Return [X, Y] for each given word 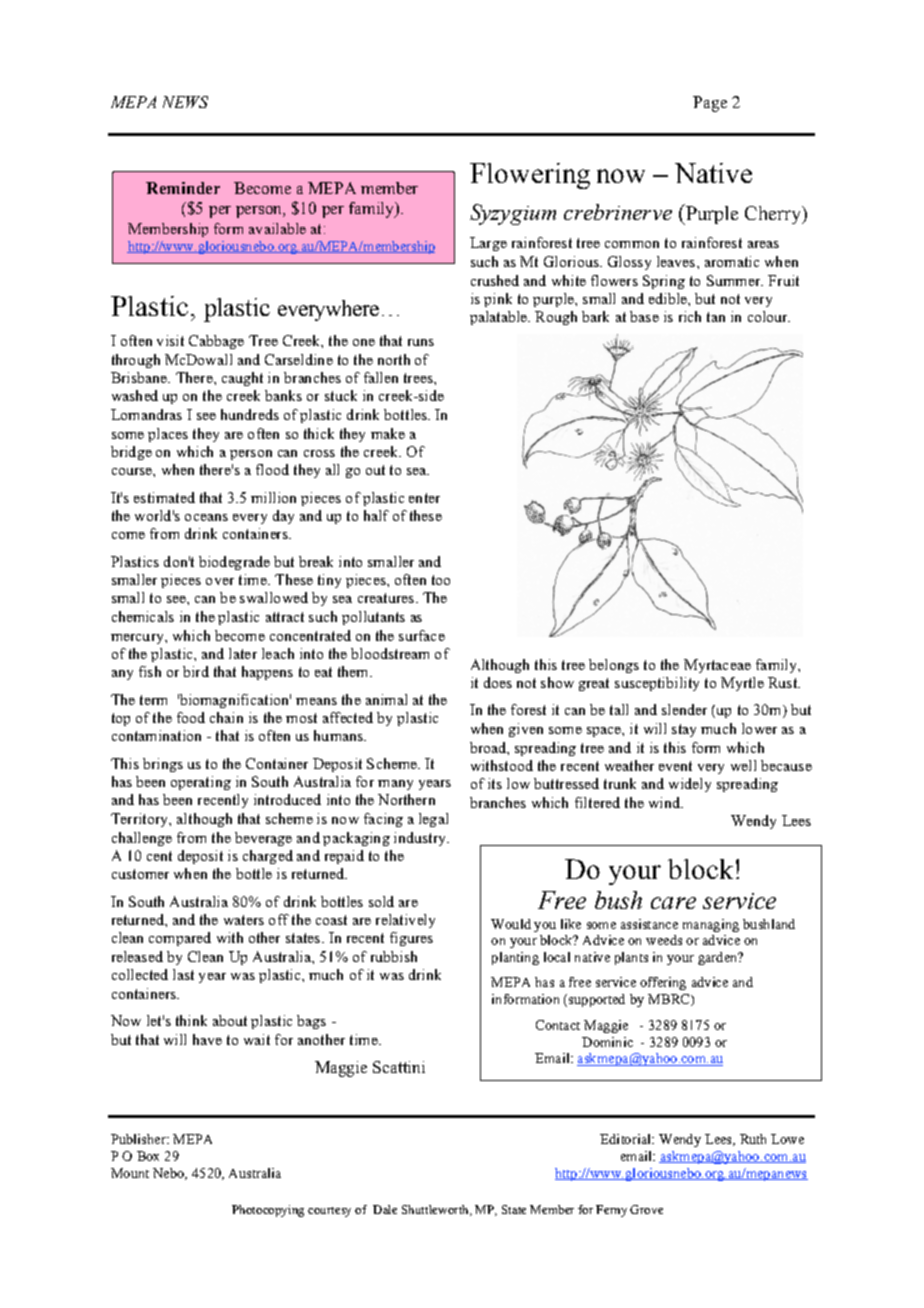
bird [196, 671]
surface [422, 635]
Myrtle [742, 684]
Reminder [183, 188]
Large [488, 244]
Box [148, 1156]
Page [710, 104]
